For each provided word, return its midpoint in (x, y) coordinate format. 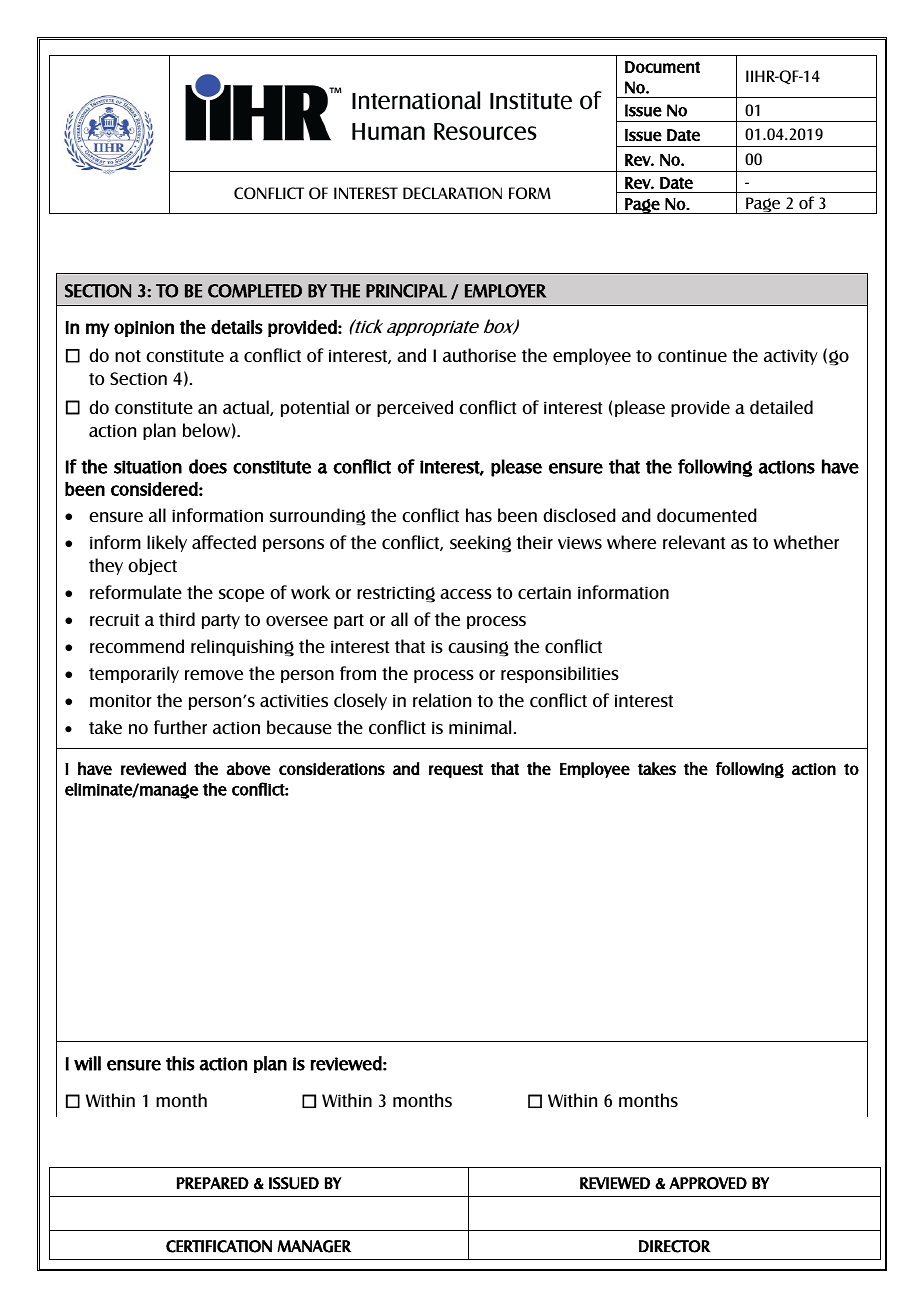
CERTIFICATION (219, 1246)
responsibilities (560, 674)
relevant (694, 542)
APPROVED (708, 1183)
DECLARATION (452, 193)
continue (692, 355)
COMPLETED (255, 291)
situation (148, 467)
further (180, 727)
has (479, 515)
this (180, 1063)
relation (442, 700)
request (456, 771)
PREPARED (213, 1183)
